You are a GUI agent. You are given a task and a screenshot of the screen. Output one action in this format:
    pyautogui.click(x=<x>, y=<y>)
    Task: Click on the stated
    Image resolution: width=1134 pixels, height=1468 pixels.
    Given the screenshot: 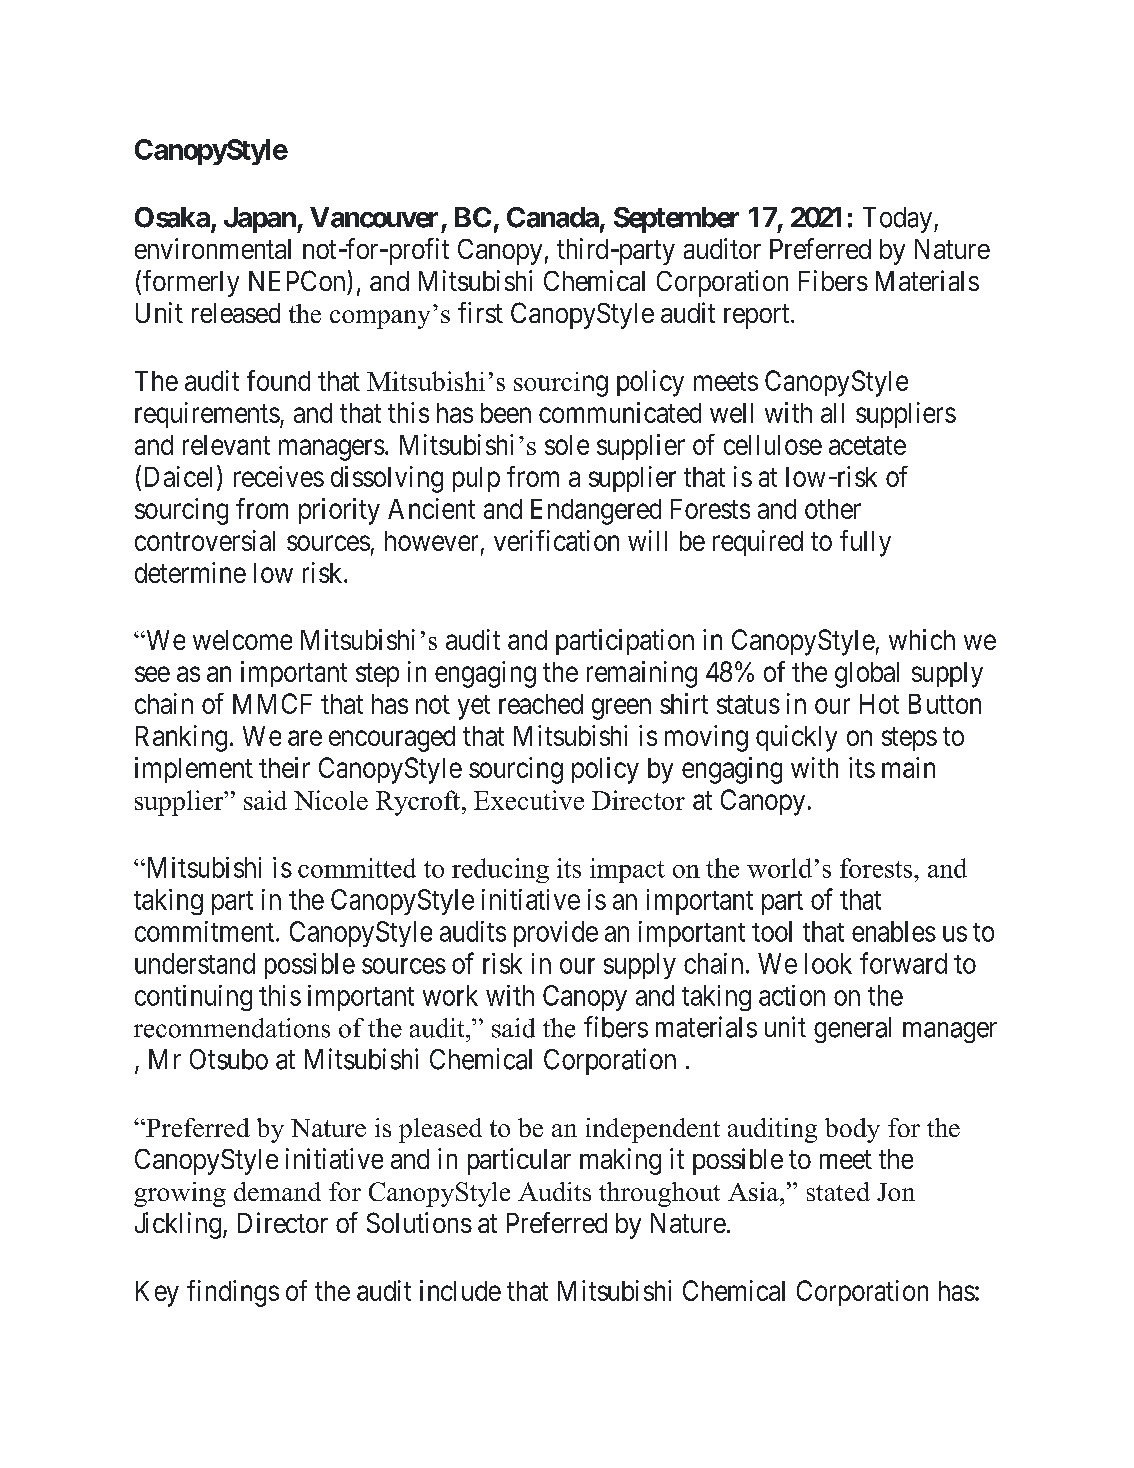 What is the action you would take?
    pyautogui.click(x=838, y=1191)
